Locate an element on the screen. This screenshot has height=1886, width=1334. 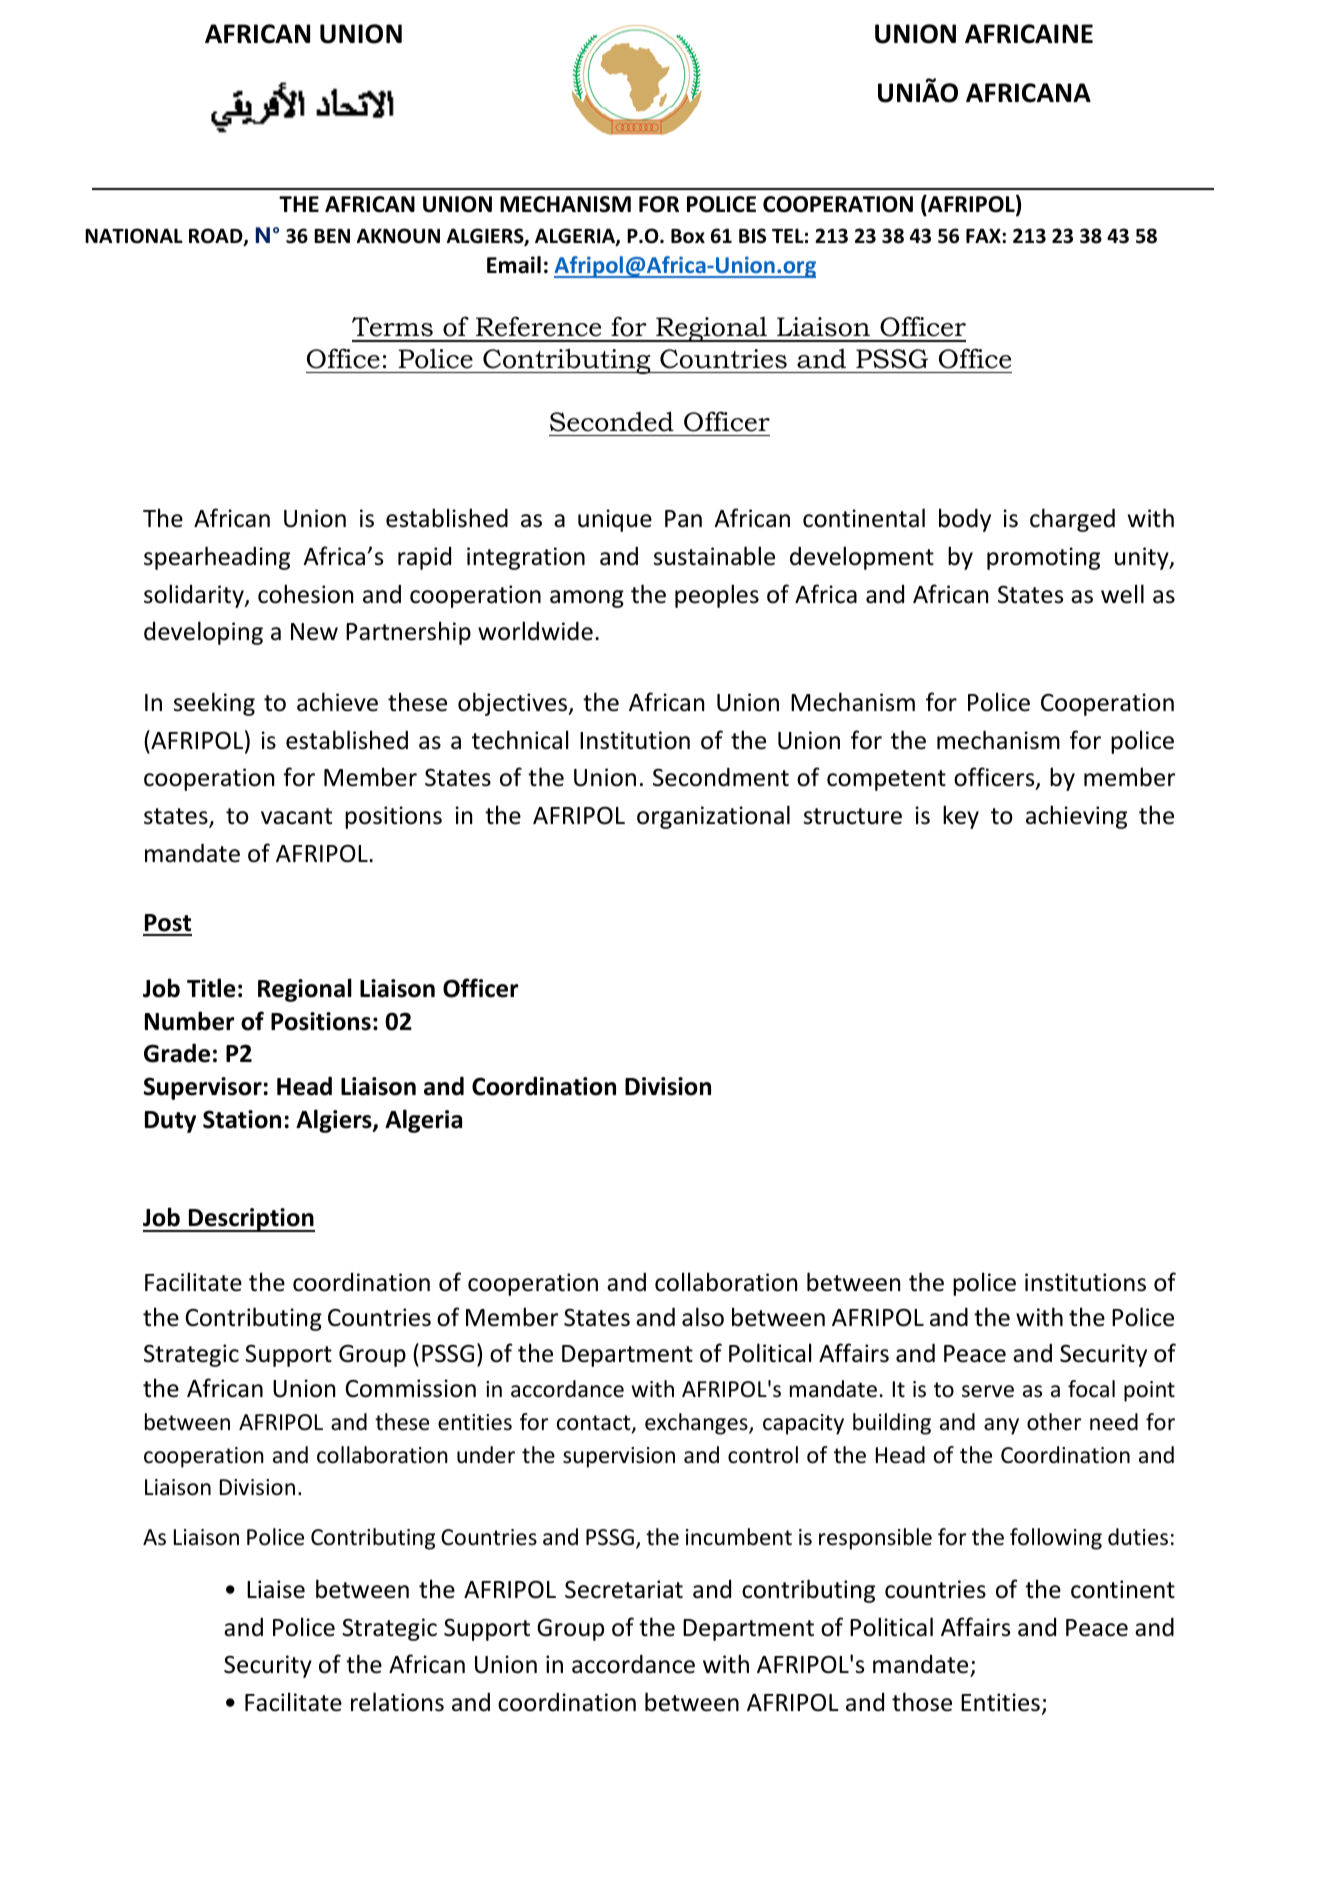
FAX is located at coordinates (984, 236).
